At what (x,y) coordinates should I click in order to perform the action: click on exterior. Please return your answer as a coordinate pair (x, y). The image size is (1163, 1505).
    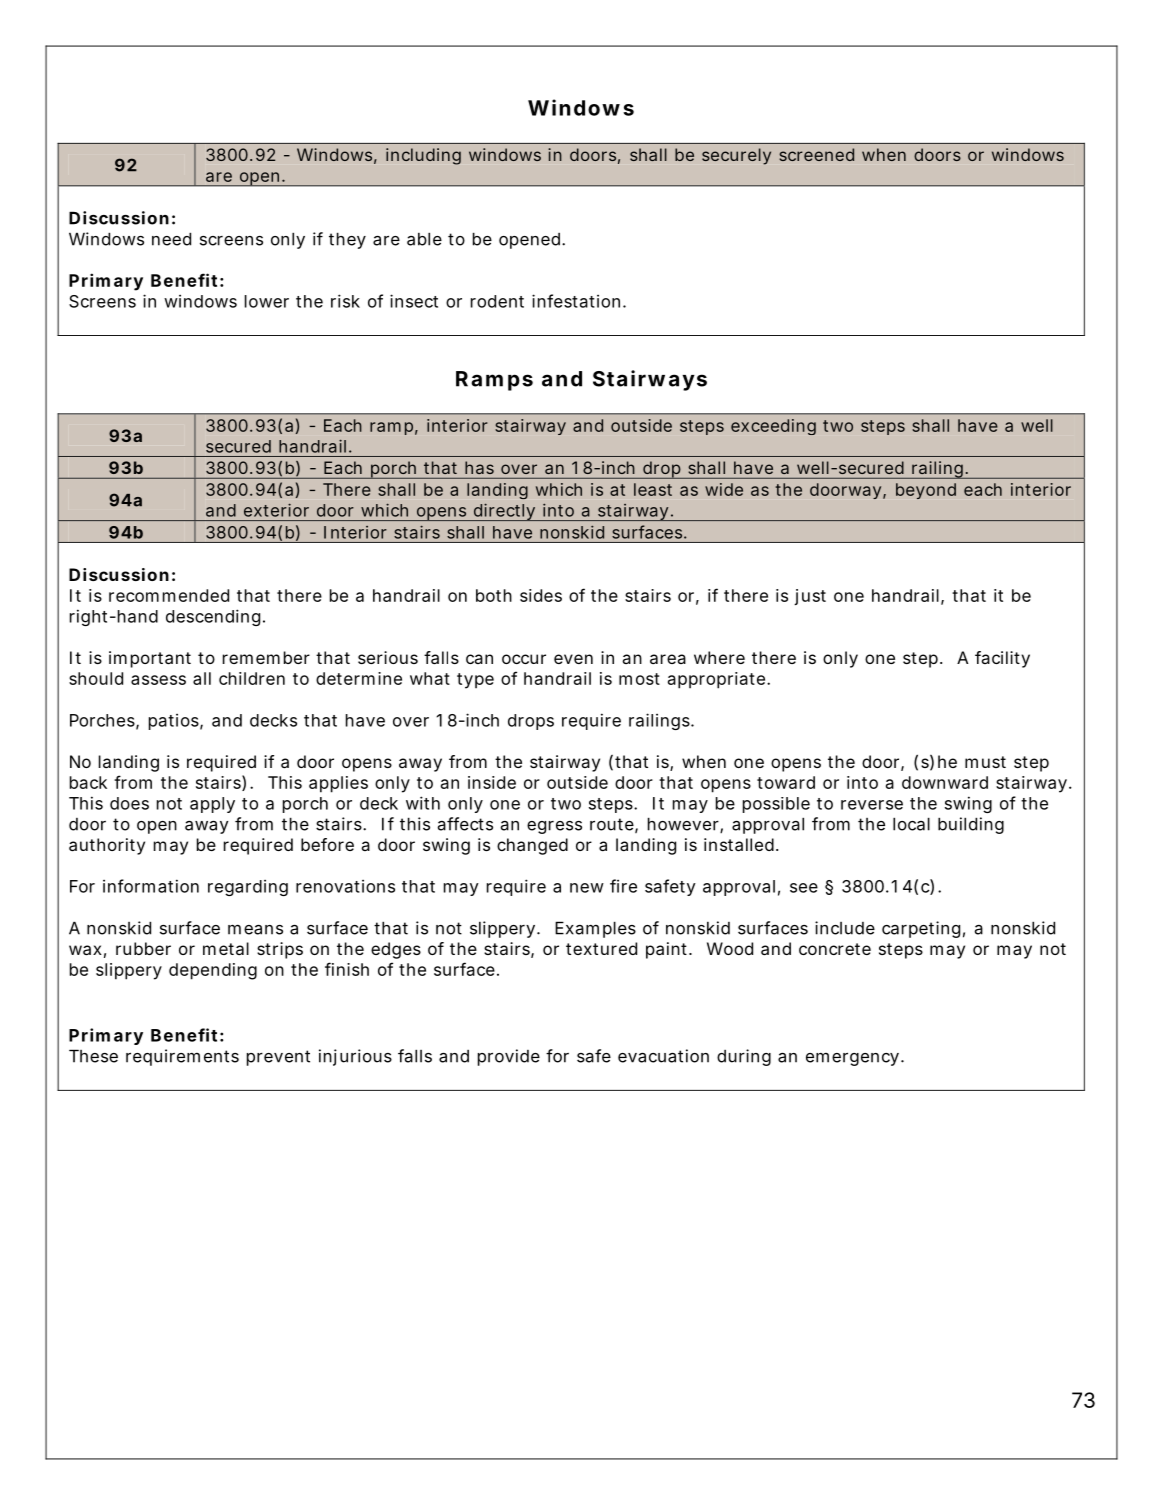
    Looking at the image, I should click on (276, 510).
